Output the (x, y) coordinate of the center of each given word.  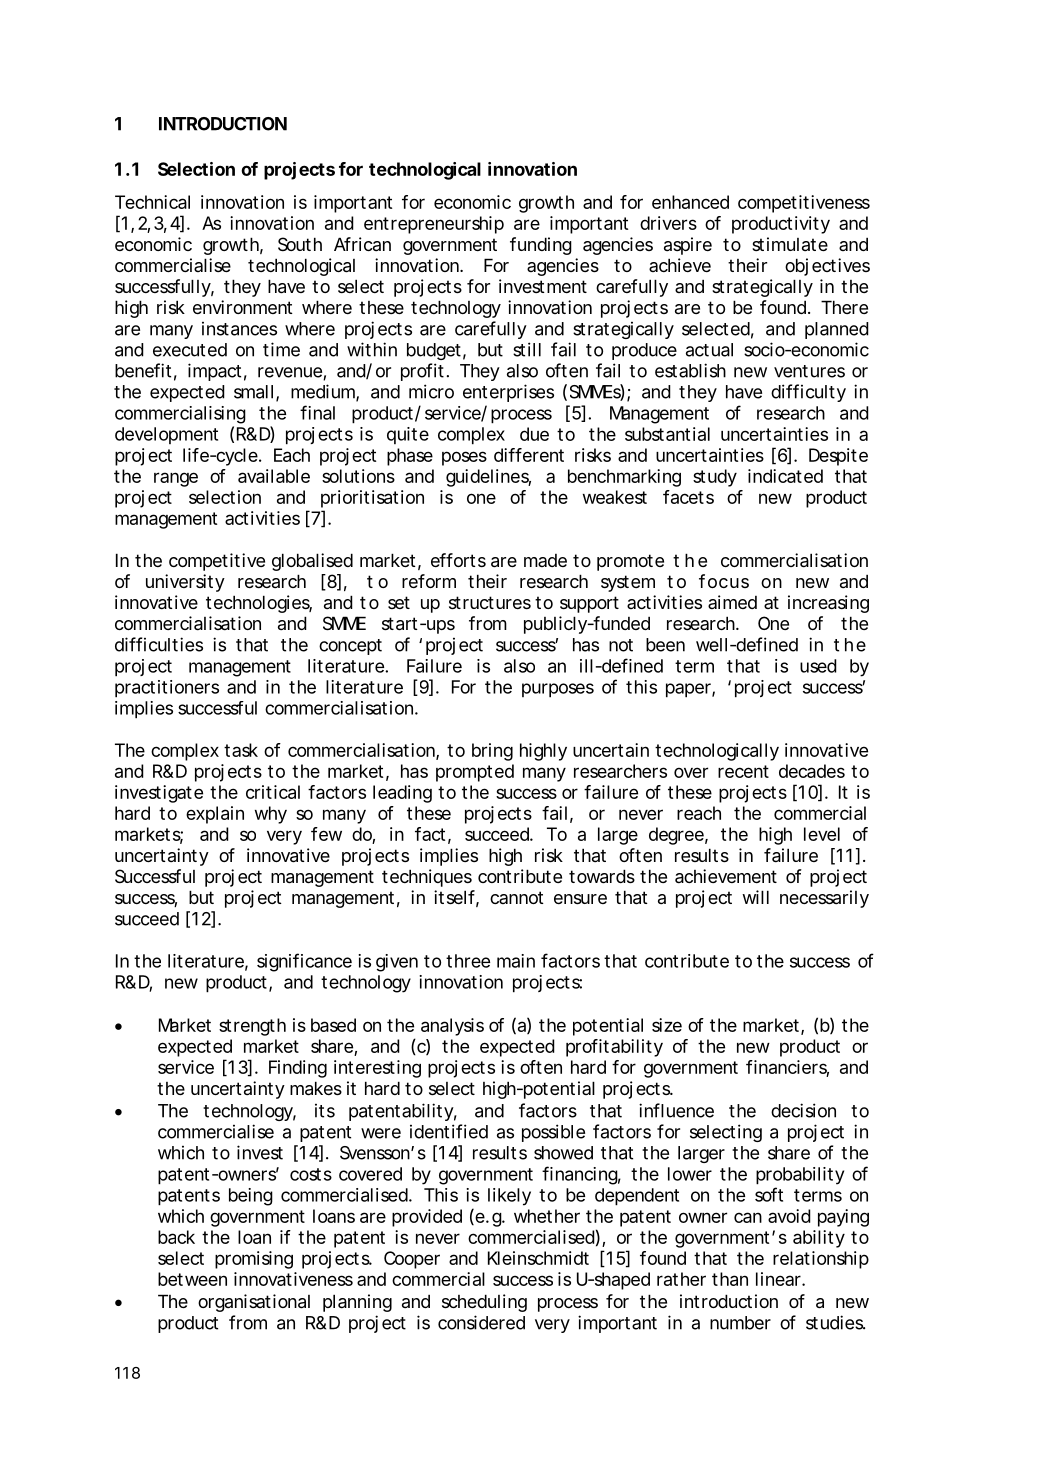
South (300, 244)
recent (743, 771)
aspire (688, 246)
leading (402, 794)
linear (779, 1279)
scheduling (484, 1303)
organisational (254, 1303)
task (241, 750)
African (362, 244)
